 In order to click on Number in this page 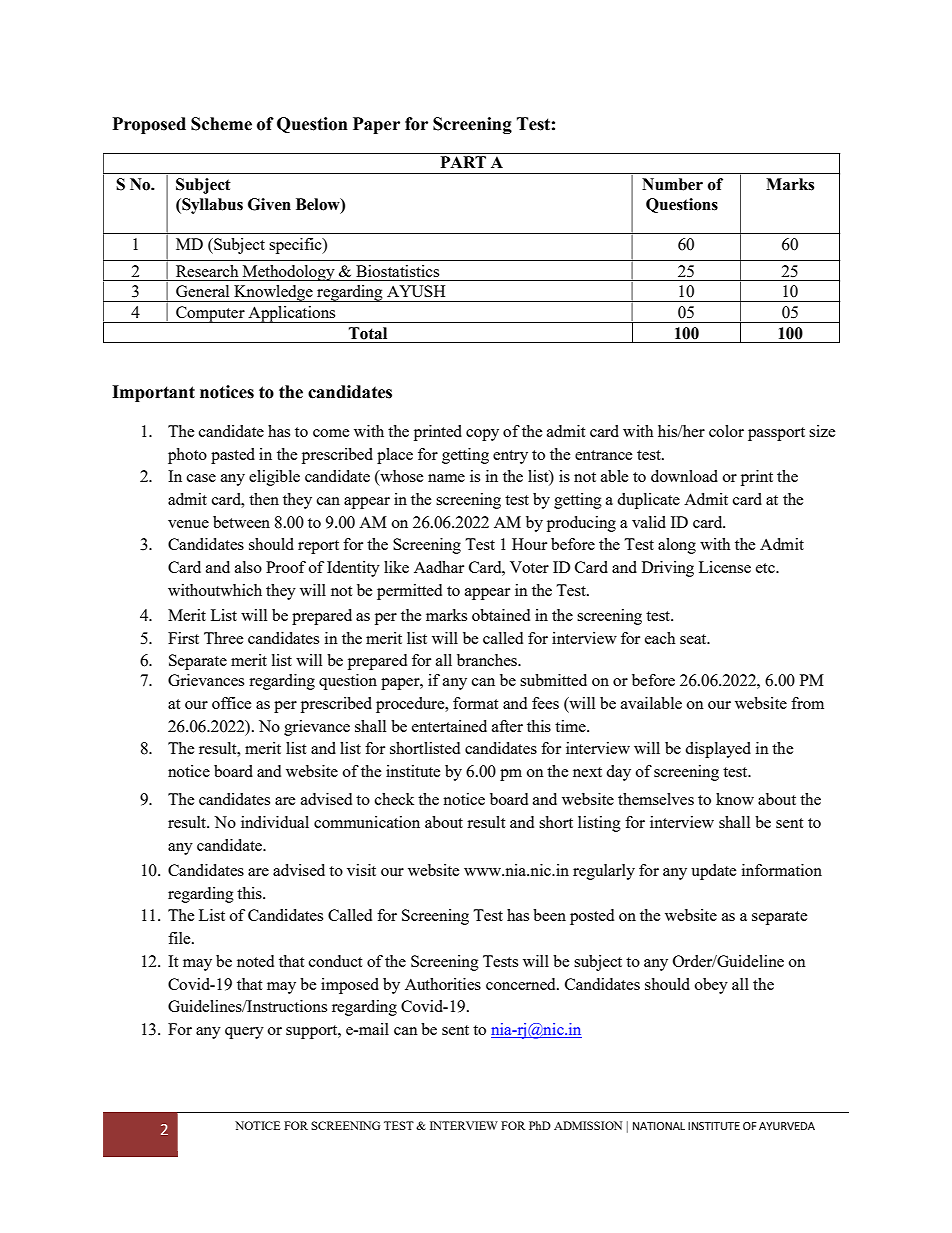, I will do `click(672, 184)`.
